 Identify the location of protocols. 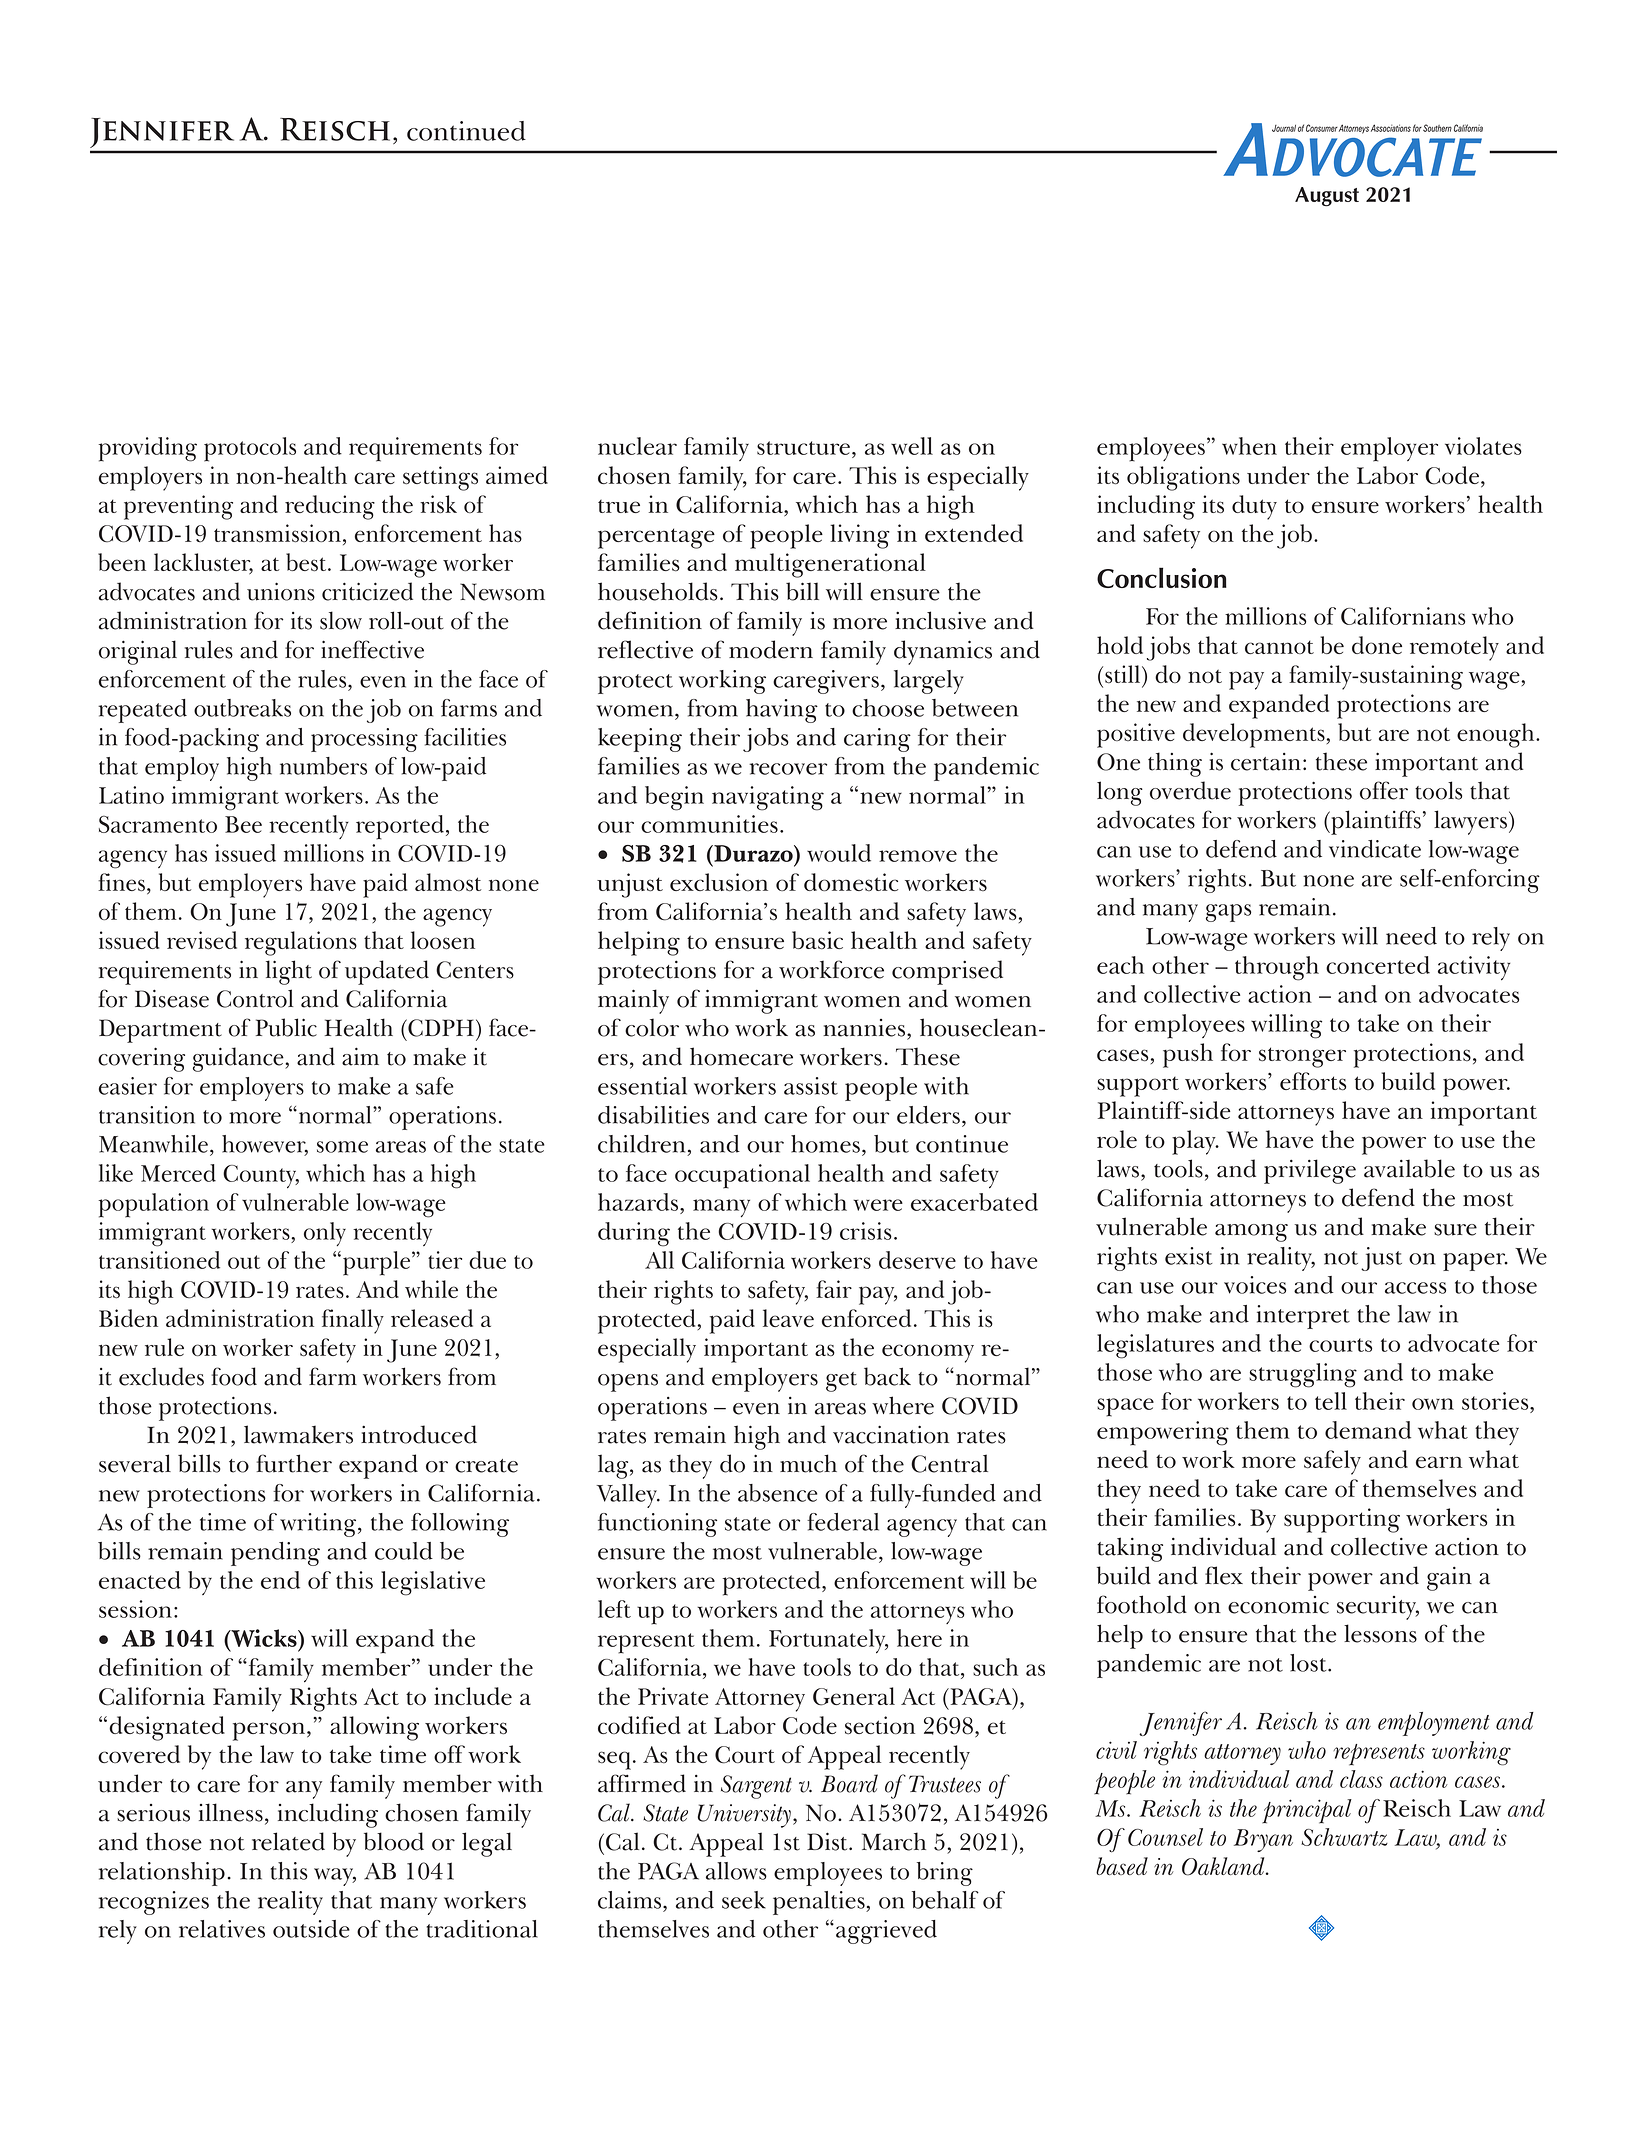
(250, 449).
